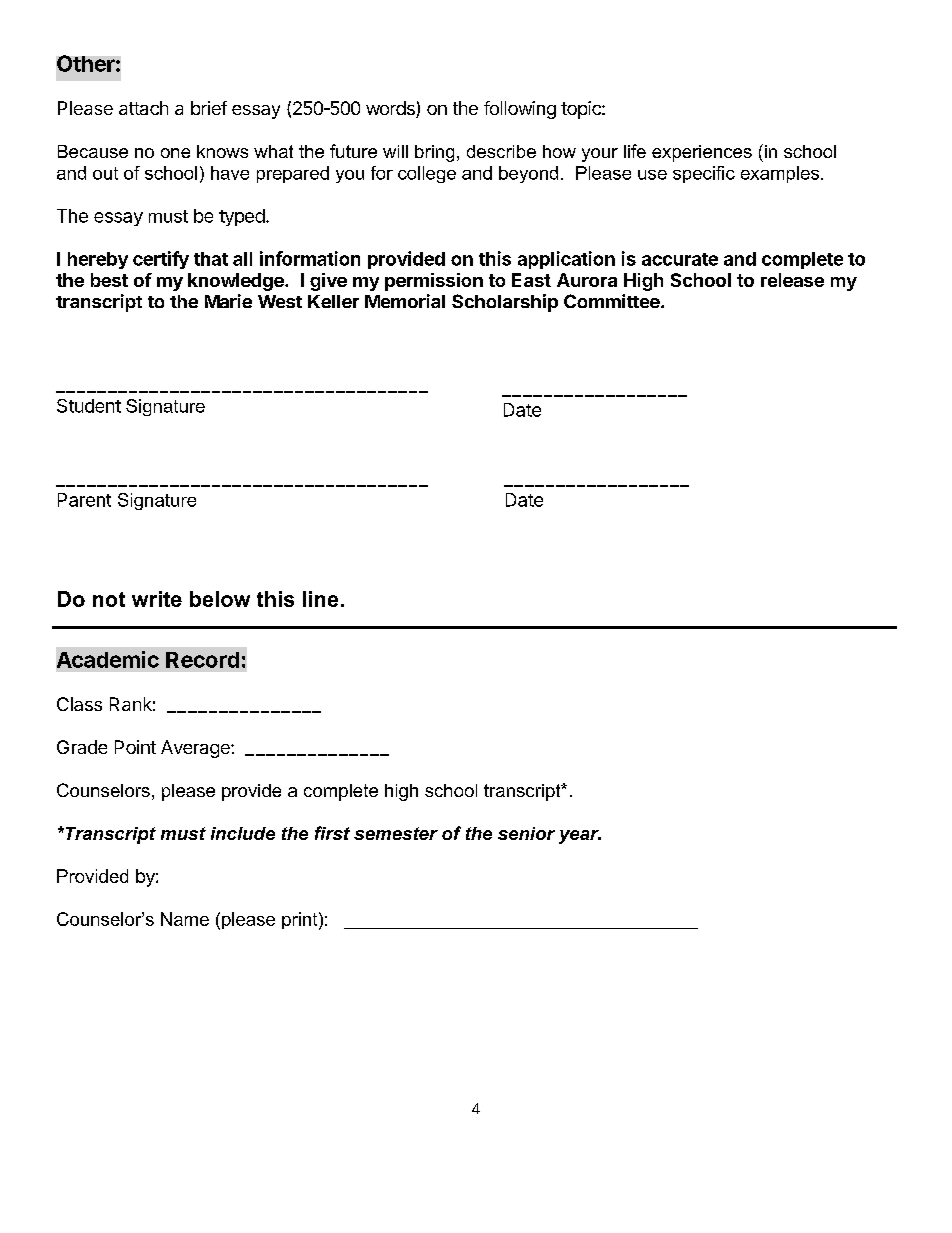  What do you see at coordinates (792, 280) in the screenshot?
I see `release` at bounding box center [792, 280].
